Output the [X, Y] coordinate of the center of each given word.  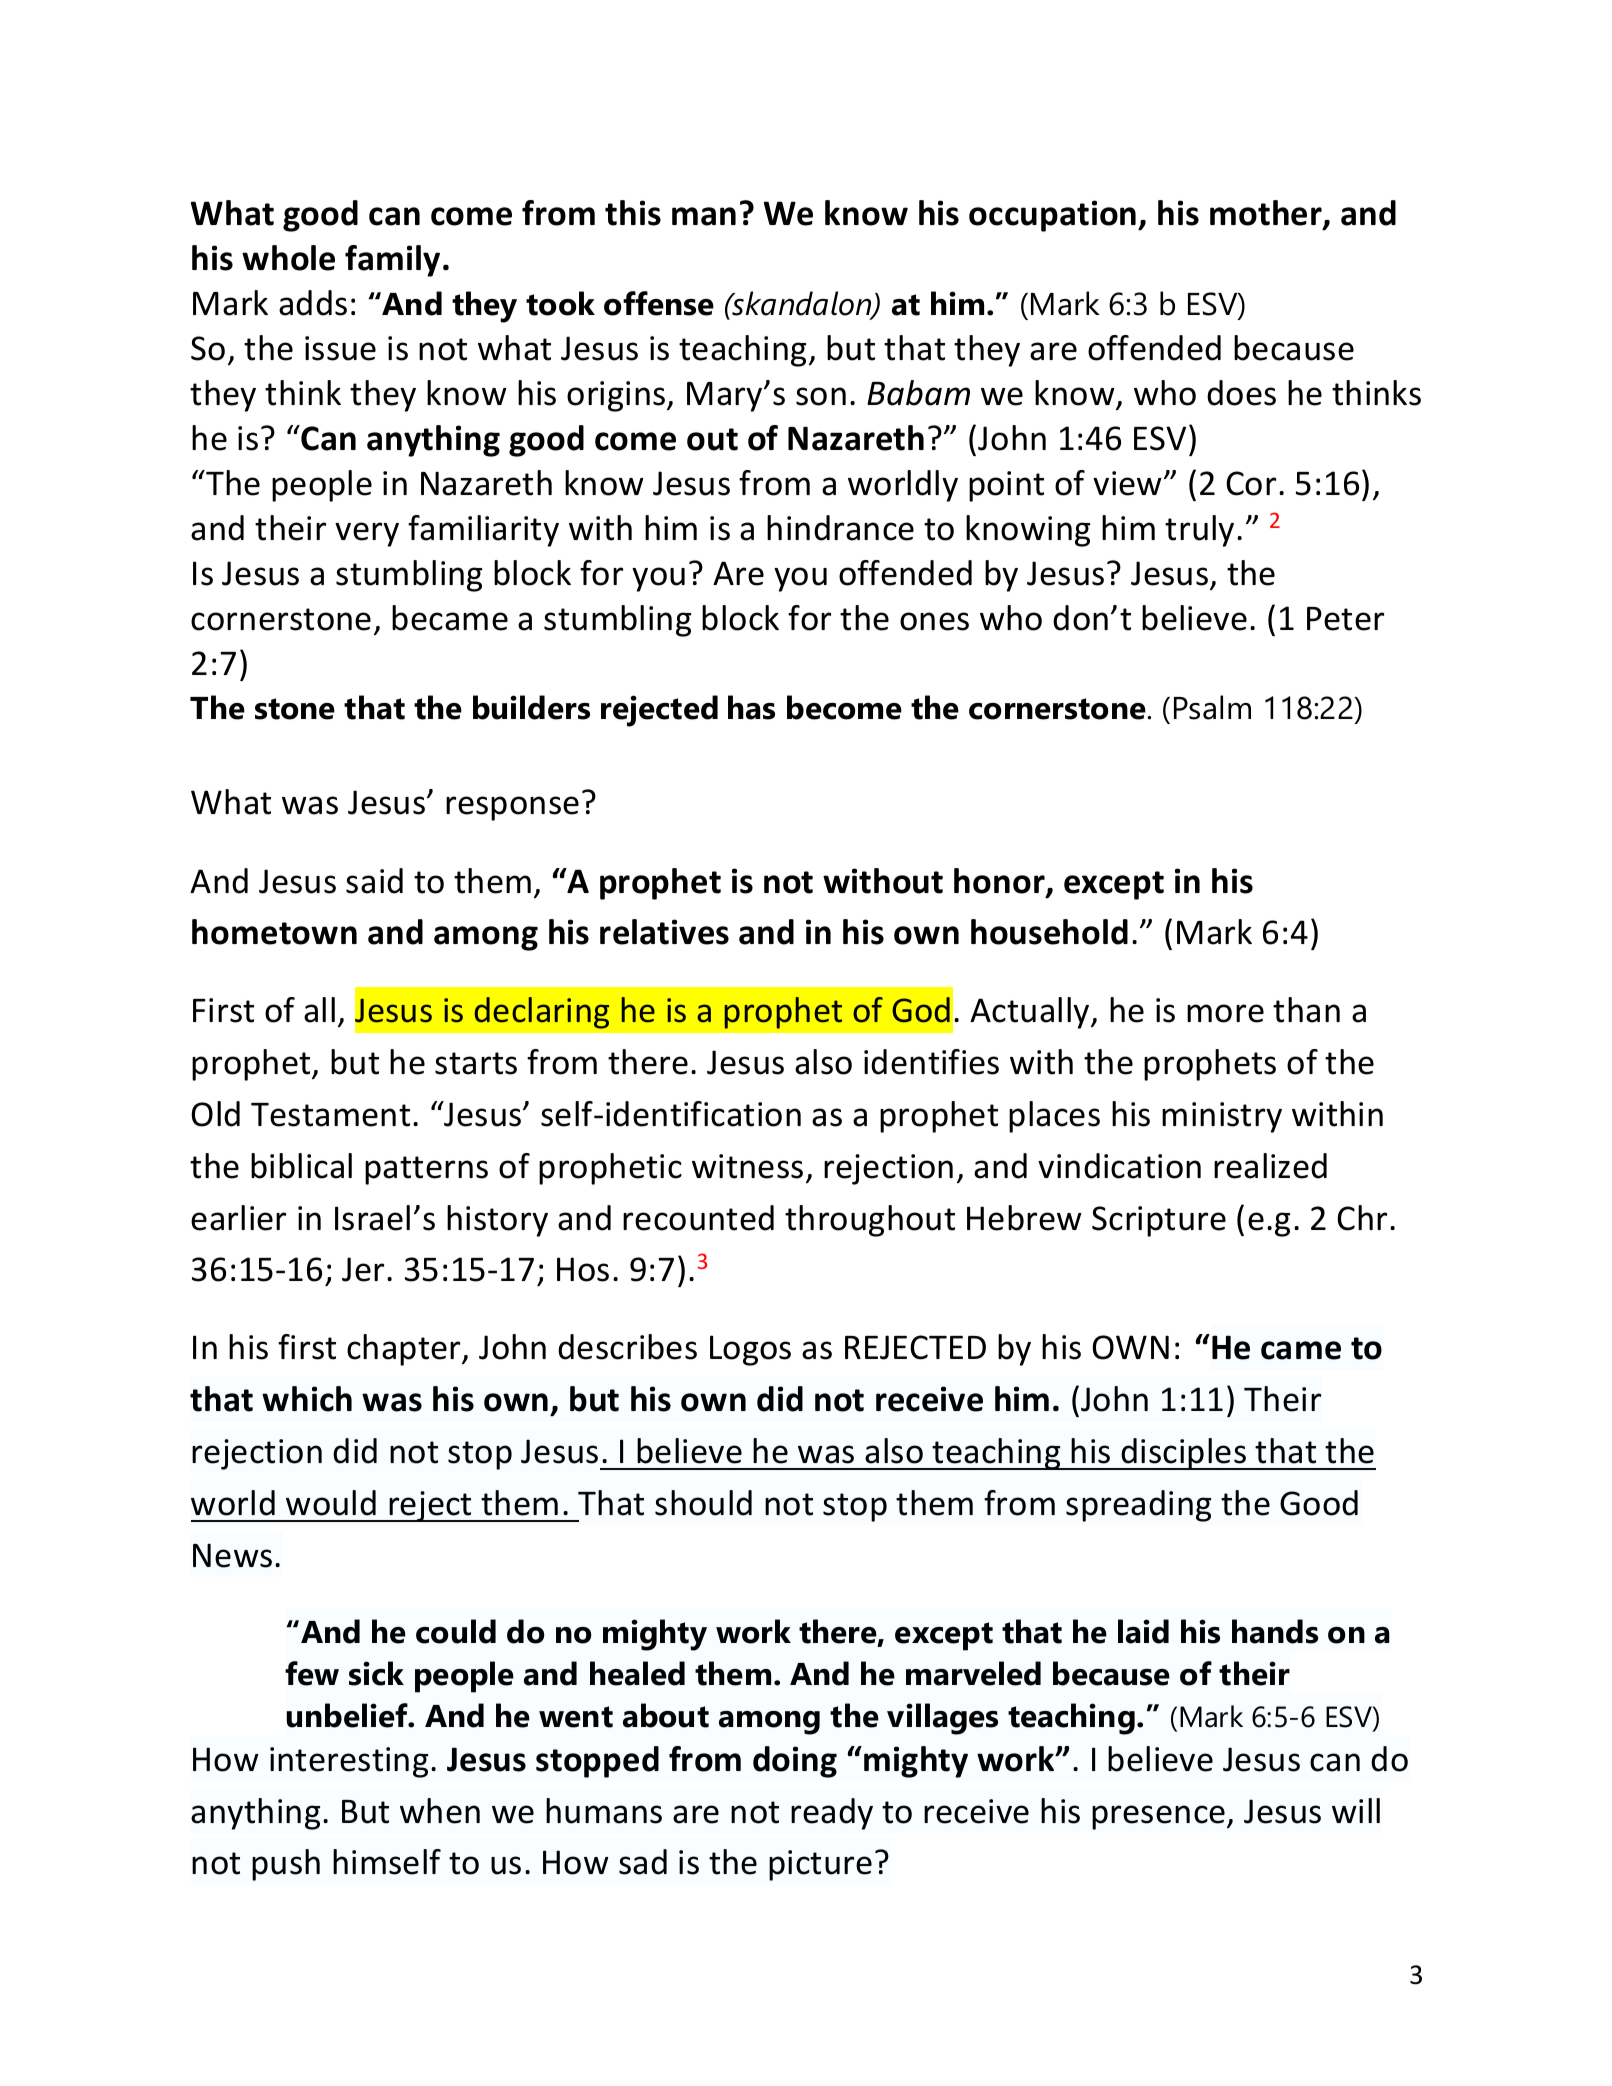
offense [659, 303]
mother [1267, 214]
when [440, 1811]
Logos [750, 1350]
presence [1160, 1817]
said [374, 881]
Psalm [1212, 707]
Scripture [1159, 1221]
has [751, 707]
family [392, 261]
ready [832, 1814]
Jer [363, 1269]
